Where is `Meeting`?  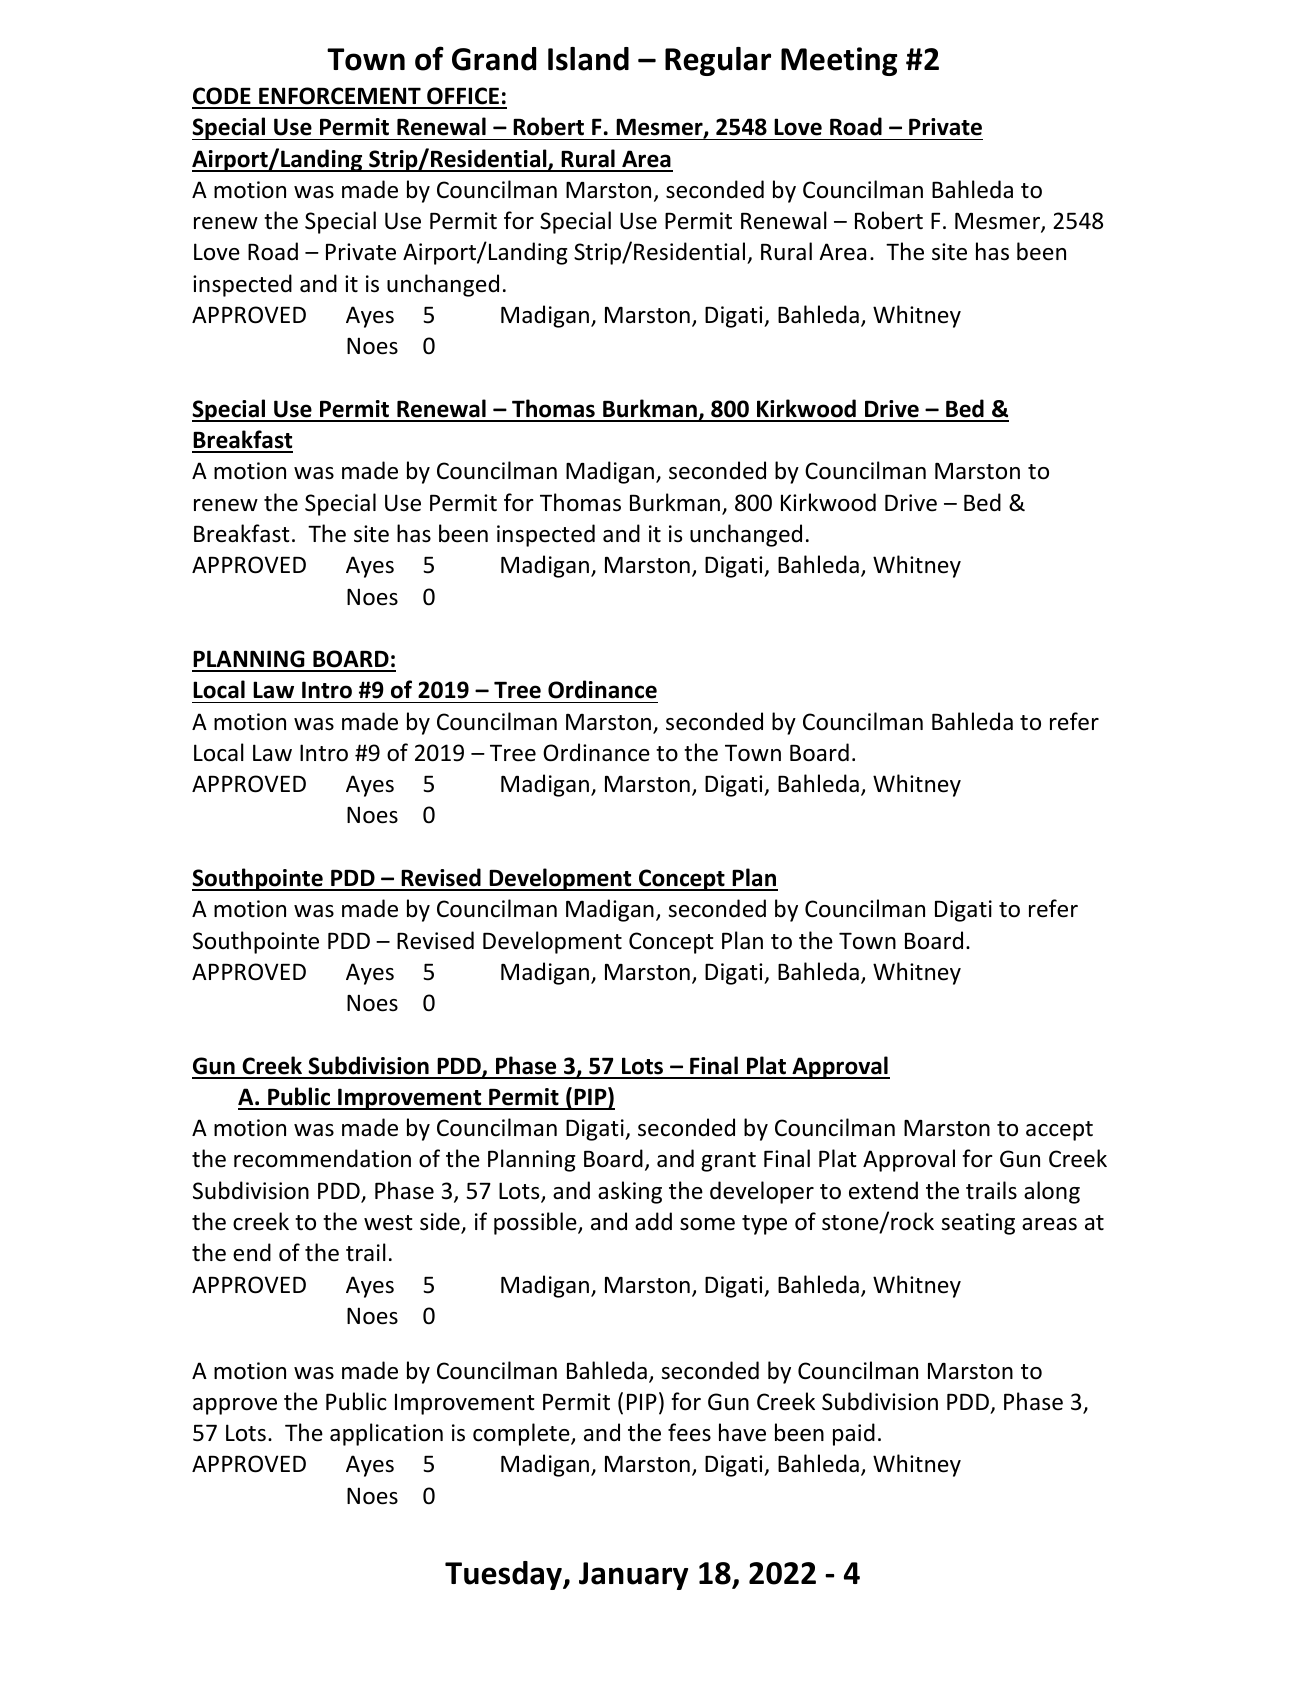 Meeting is located at coordinates (839, 61).
